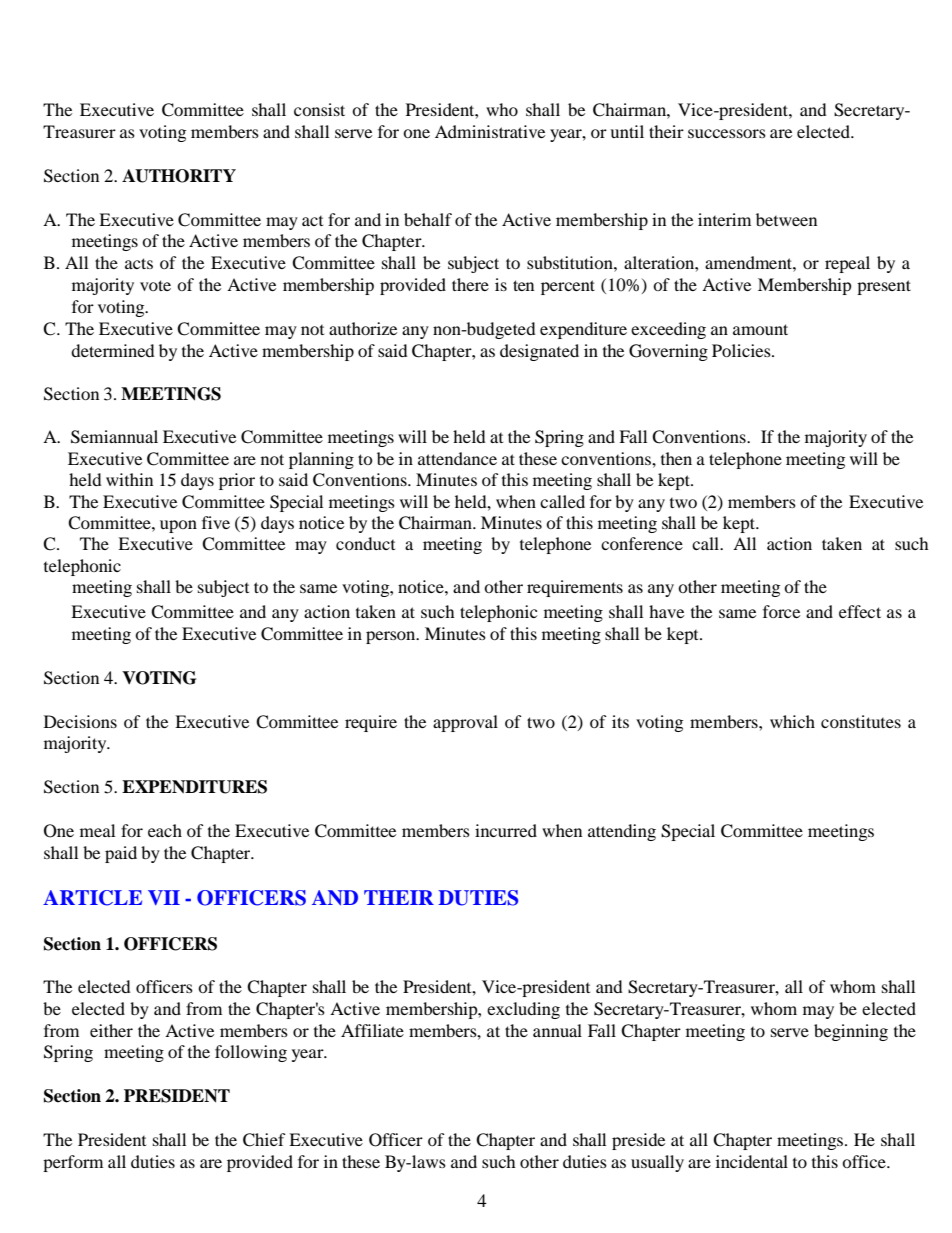 The height and width of the page is (1233, 952). I want to click on determined, so click(113, 350).
